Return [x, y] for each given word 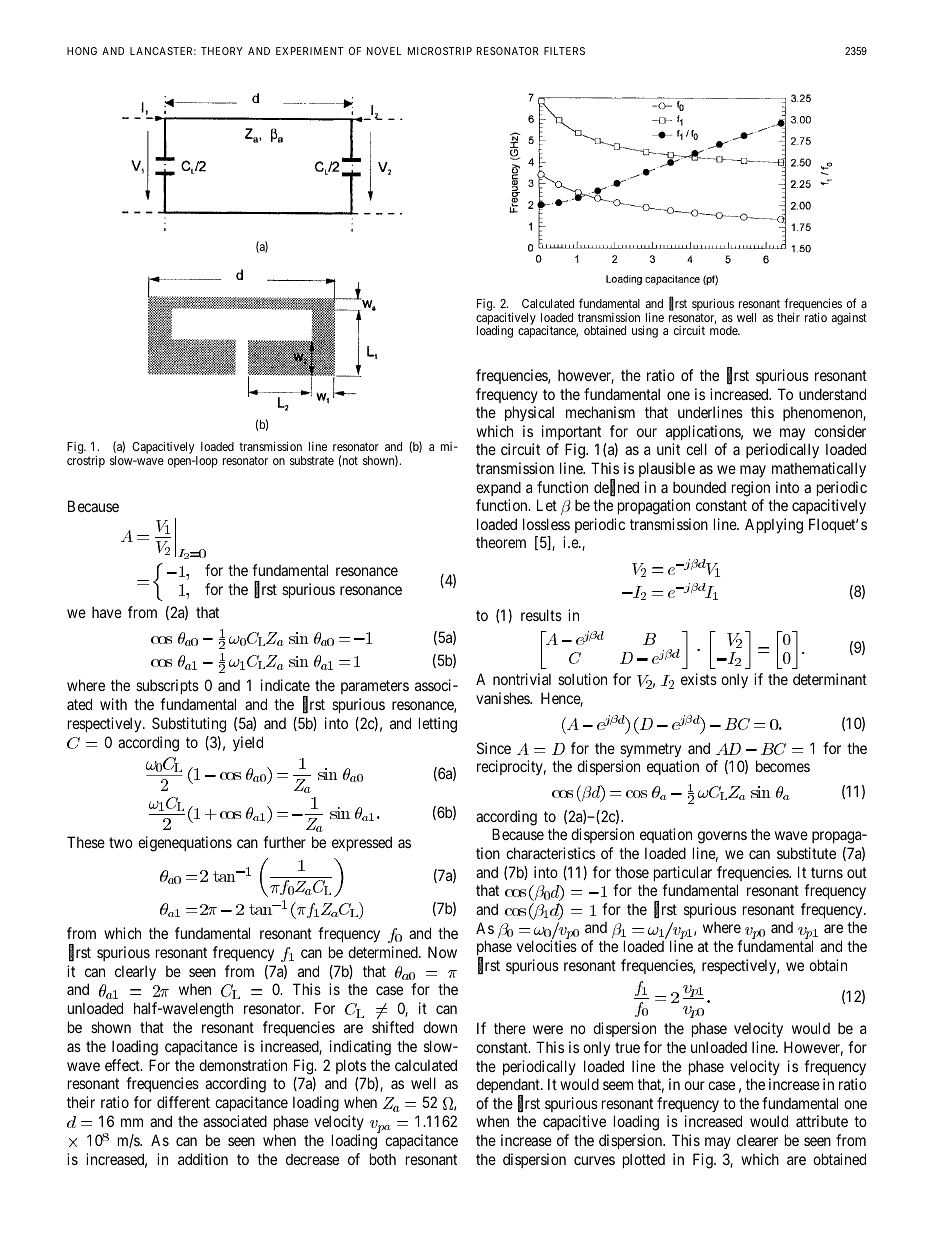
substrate [312, 460]
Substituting [189, 725]
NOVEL [384, 51]
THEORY [222, 51]
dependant [509, 1087]
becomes [783, 766]
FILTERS [564, 51]
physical [529, 413]
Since [494, 748]
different [183, 1102]
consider [840, 431]
